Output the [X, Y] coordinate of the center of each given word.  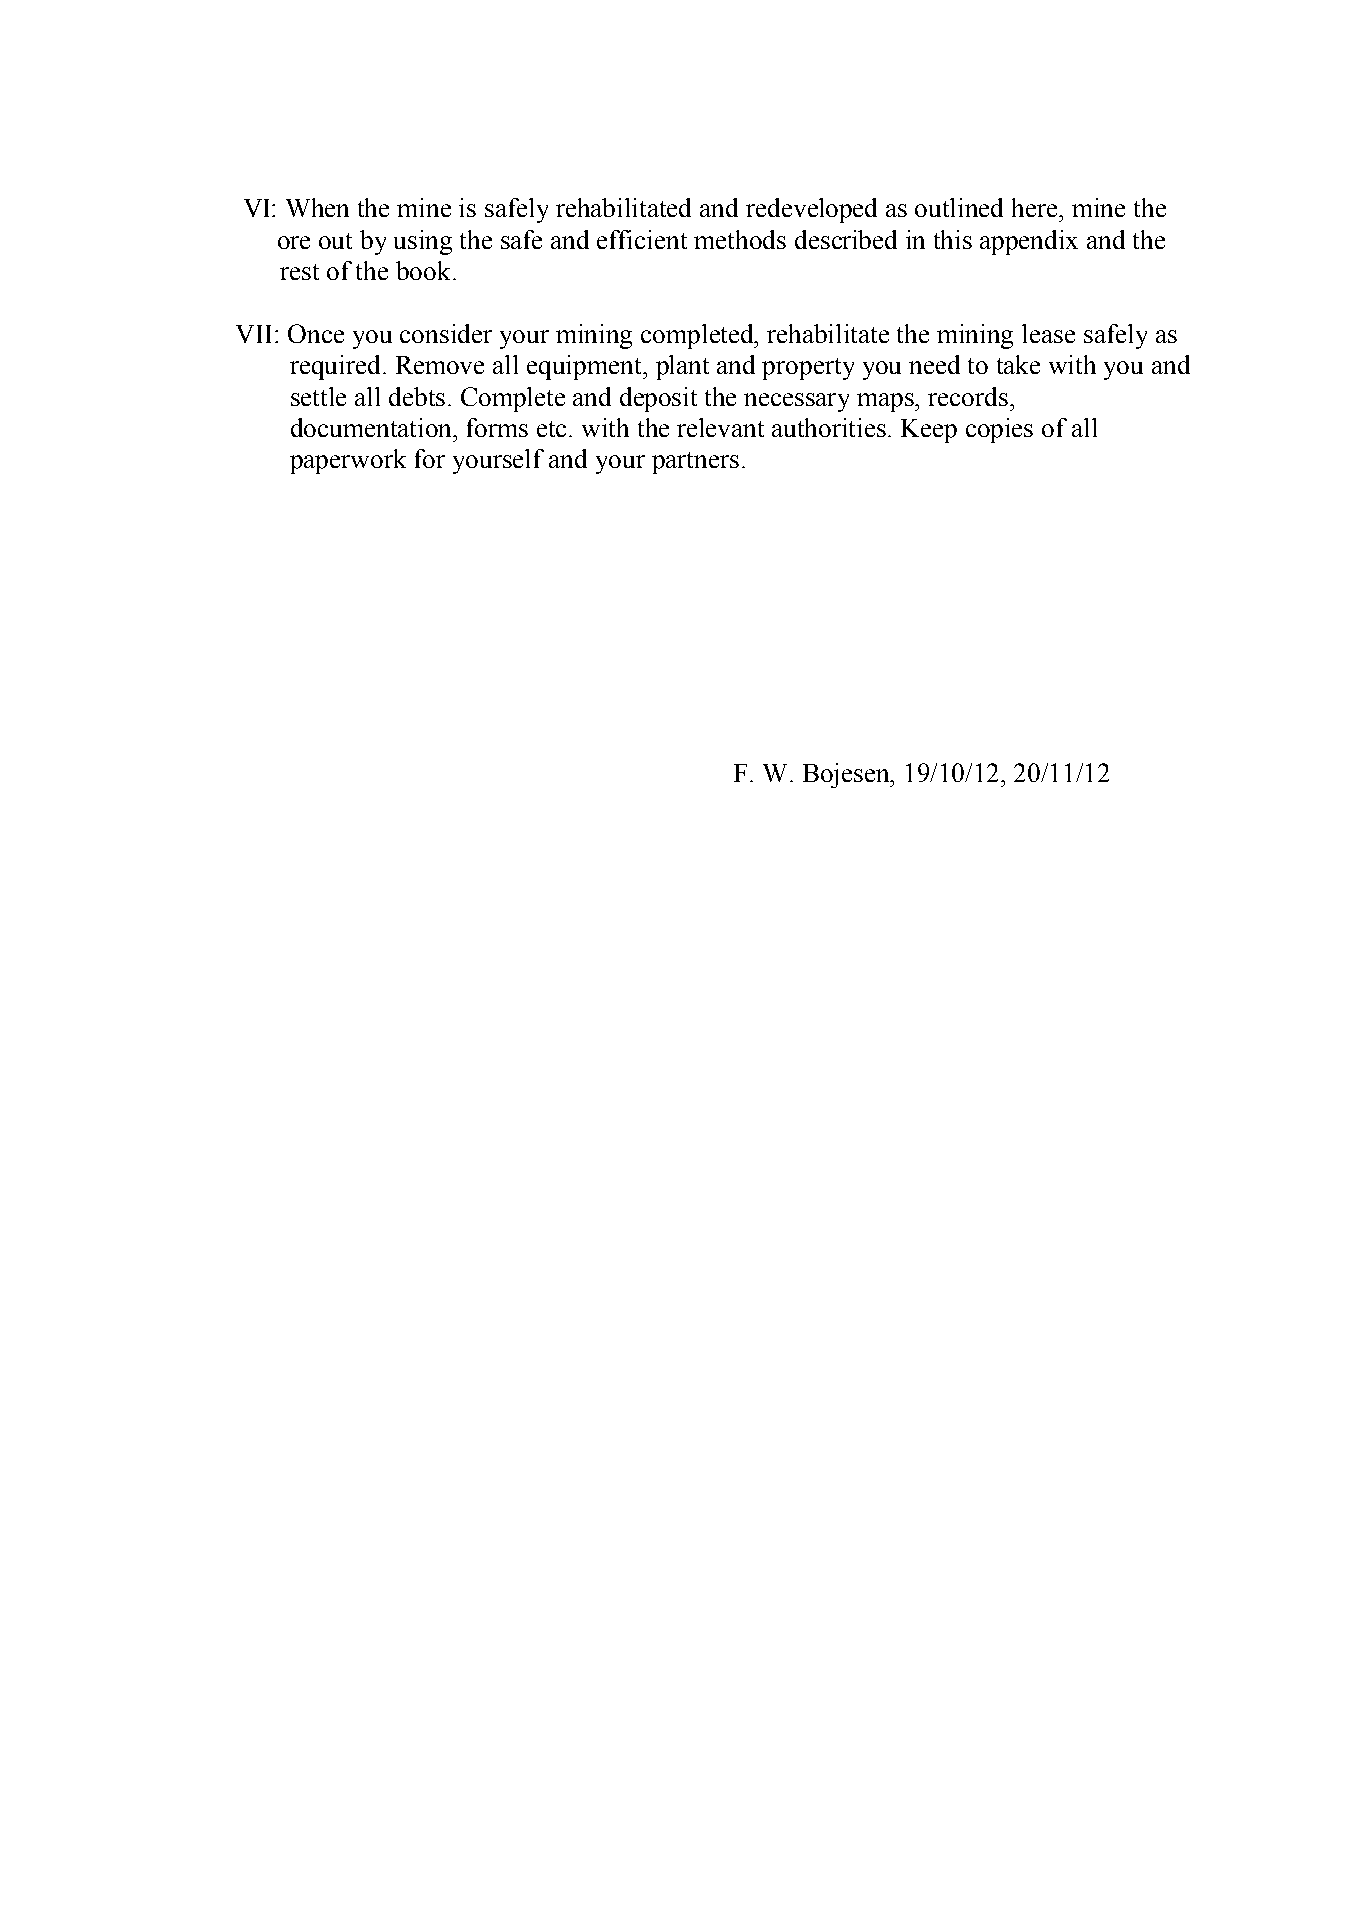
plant [682, 367]
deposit [658, 399]
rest [299, 272]
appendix [1029, 242]
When [317, 207]
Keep [929, 431]
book [425, 270]
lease [1048, 333]
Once [316, 333]
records [969, 396]
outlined [959, 207]
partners [695, 463]
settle [318, 396]
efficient [642, 239]
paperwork [348, 461]
